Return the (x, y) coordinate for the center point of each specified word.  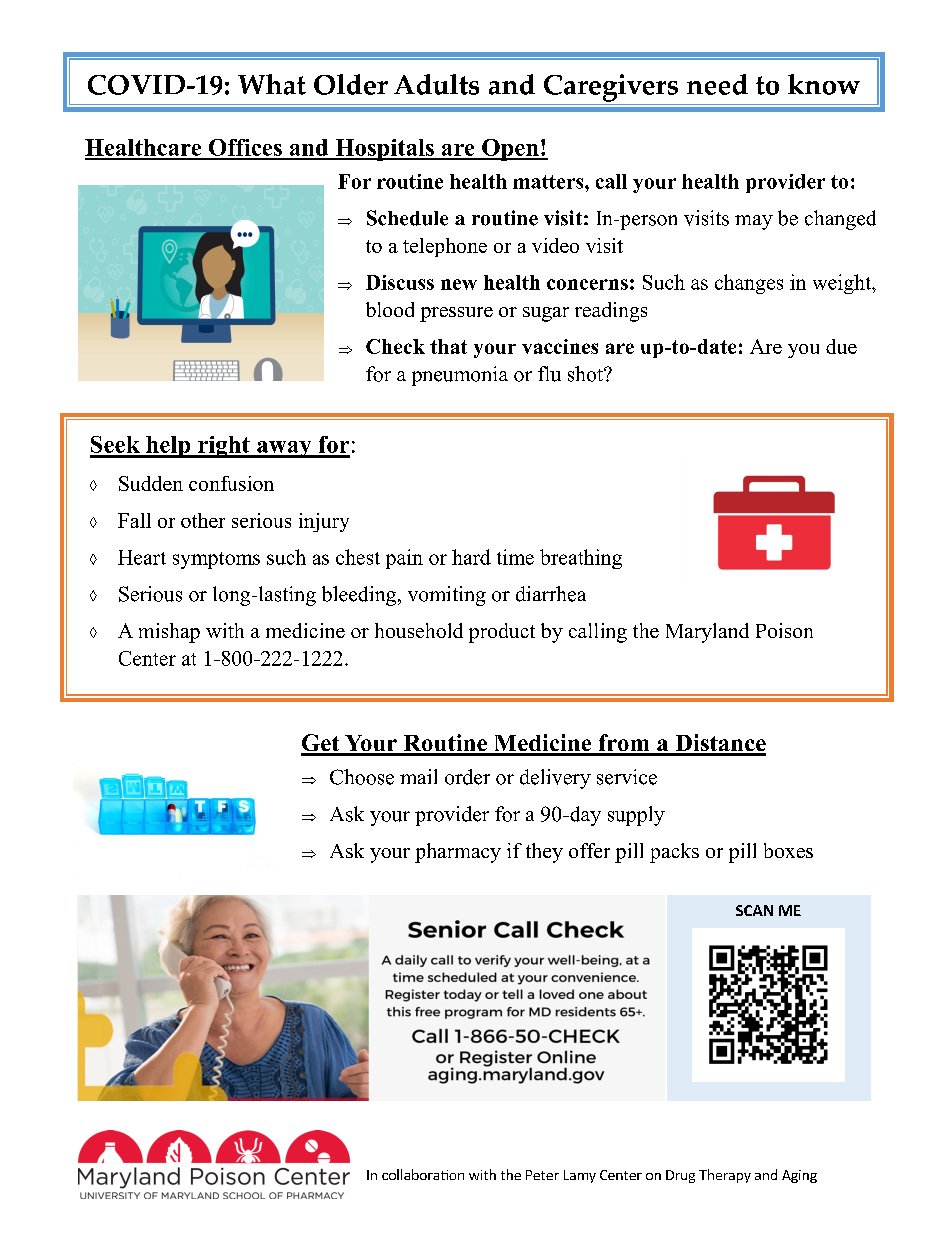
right (224, 447)
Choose (362, 777)
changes (749, 284)
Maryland (707, 633)
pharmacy (458, 853)
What (272, 84)
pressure (456, 314)
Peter (542, 1175)
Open (510, 150)
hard (471, 557)
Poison (784, 630)
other (203, 520)
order (467, 777)
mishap (169, 633)
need (717, 84)
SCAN (754, 910)
